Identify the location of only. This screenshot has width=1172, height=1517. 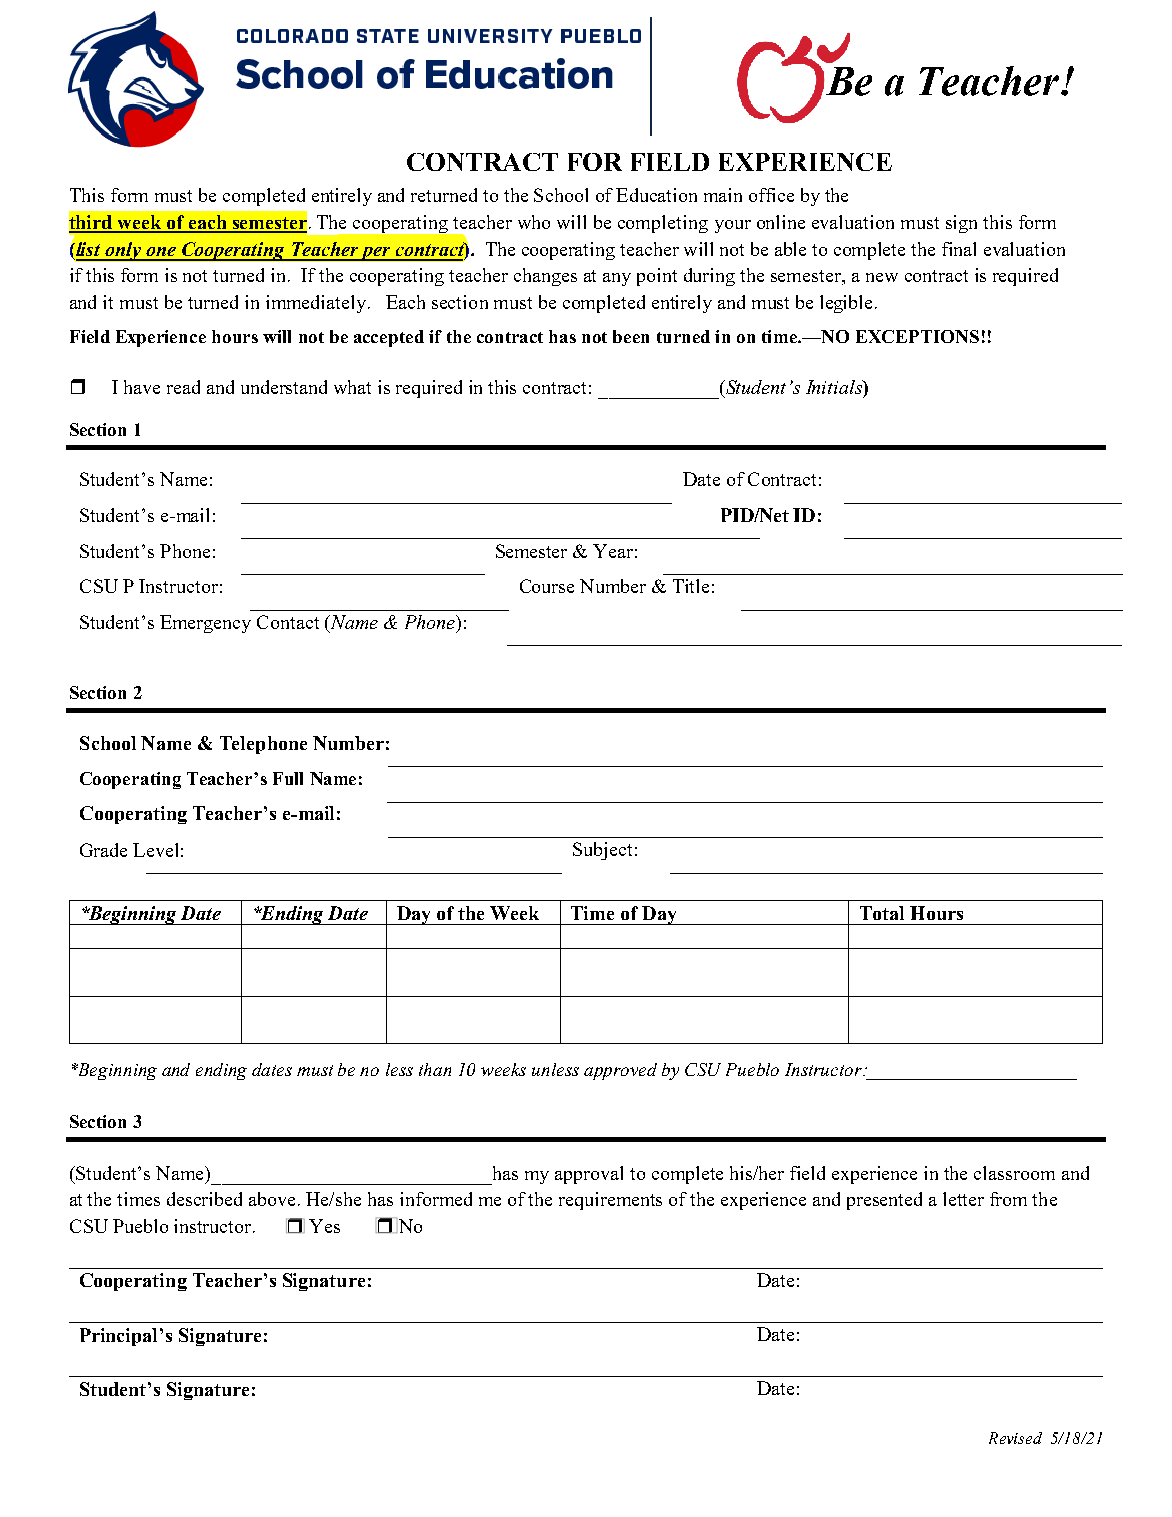
(123, 251).
